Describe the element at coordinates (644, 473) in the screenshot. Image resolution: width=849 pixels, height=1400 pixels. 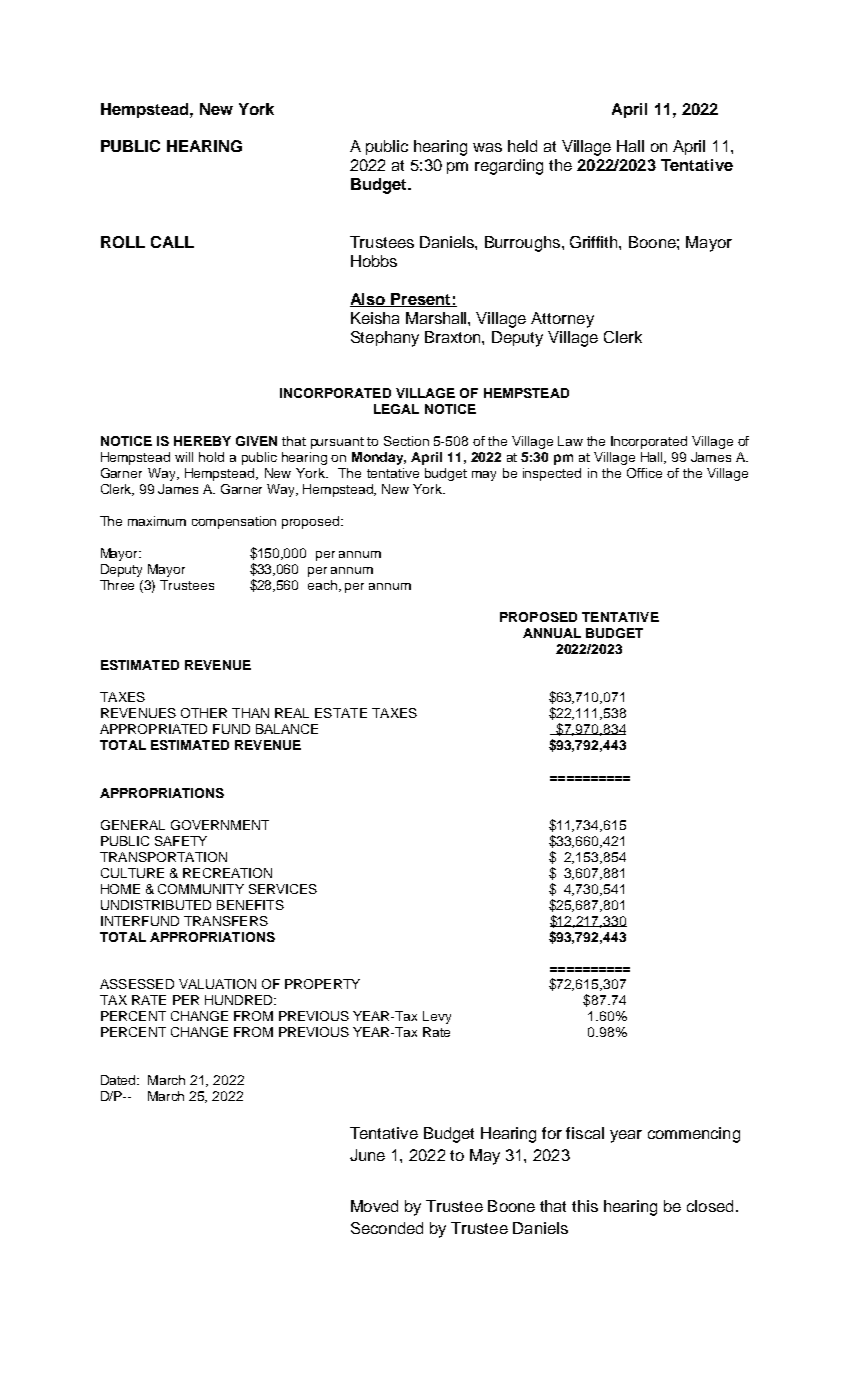
I see `Office` at that location.
